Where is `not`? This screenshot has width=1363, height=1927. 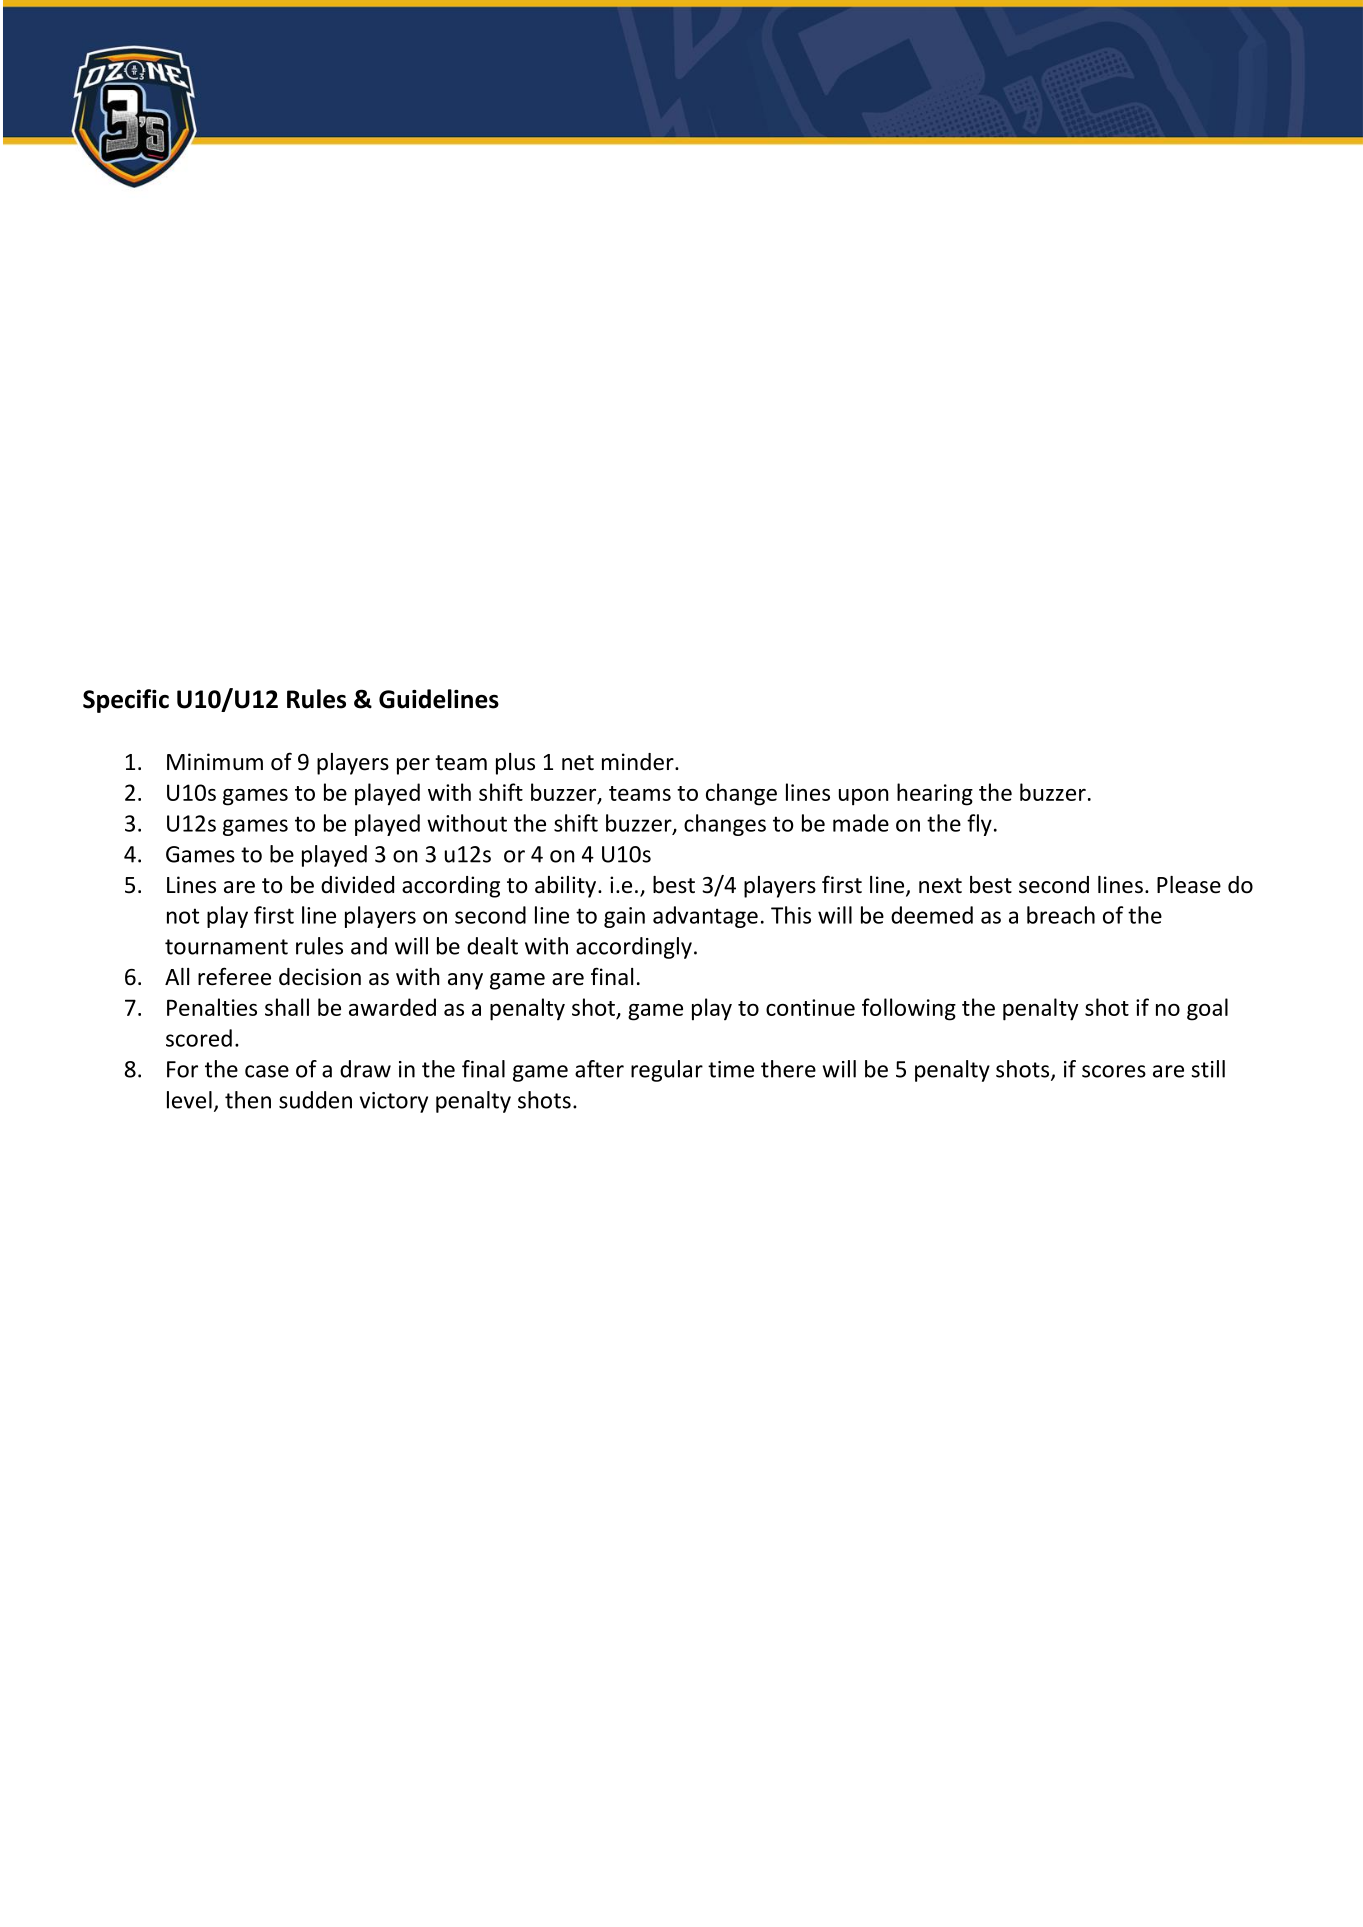 not is located at coordinates (183, 916).
